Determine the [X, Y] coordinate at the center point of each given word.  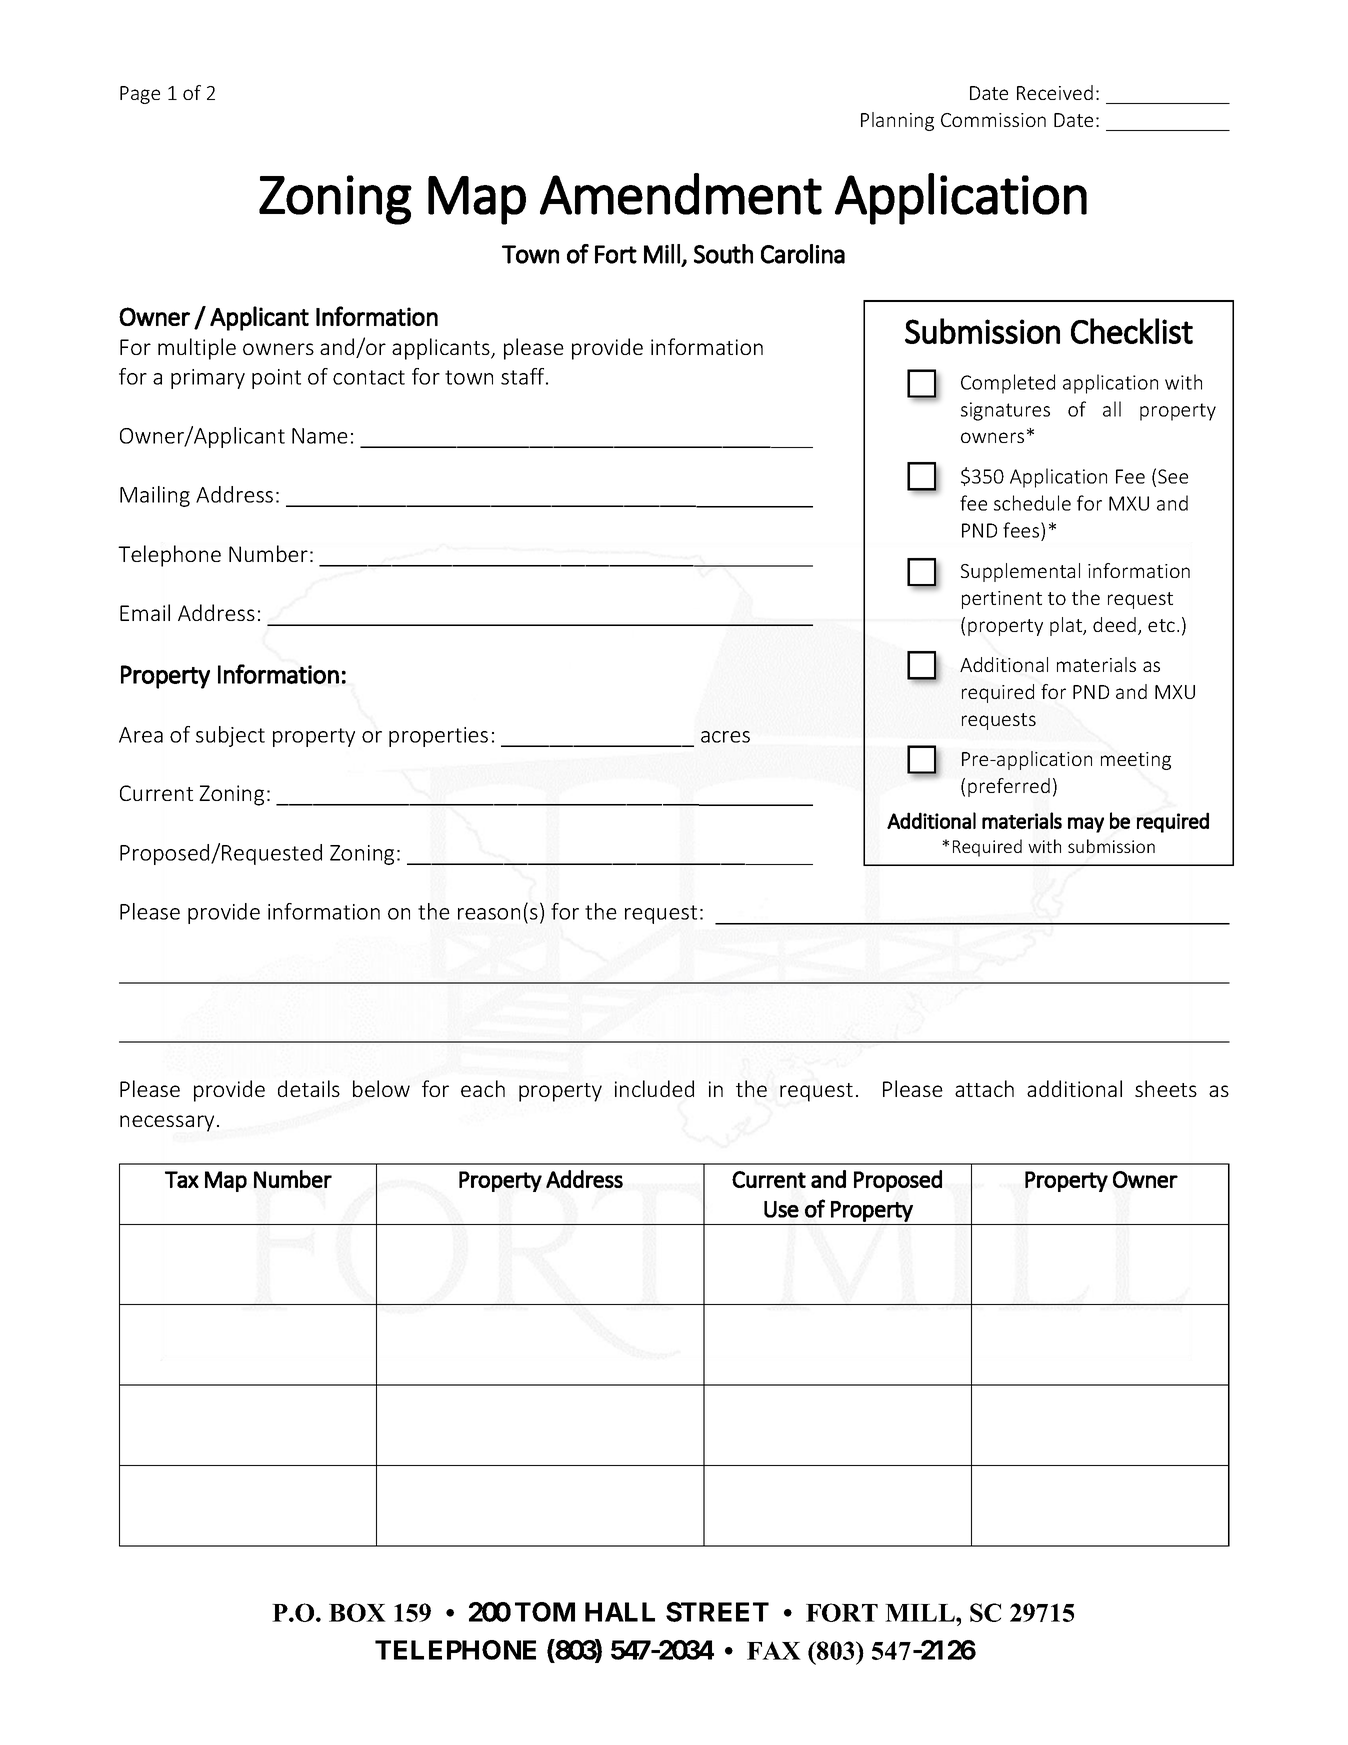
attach [984, 1088]
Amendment [681, 194]
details [309, 1088]
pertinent [1002, 600]
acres [725, 737]
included [654, 1088]
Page [140, 95]
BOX [357, 1612]
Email [145, 612]
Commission [993, 120]
